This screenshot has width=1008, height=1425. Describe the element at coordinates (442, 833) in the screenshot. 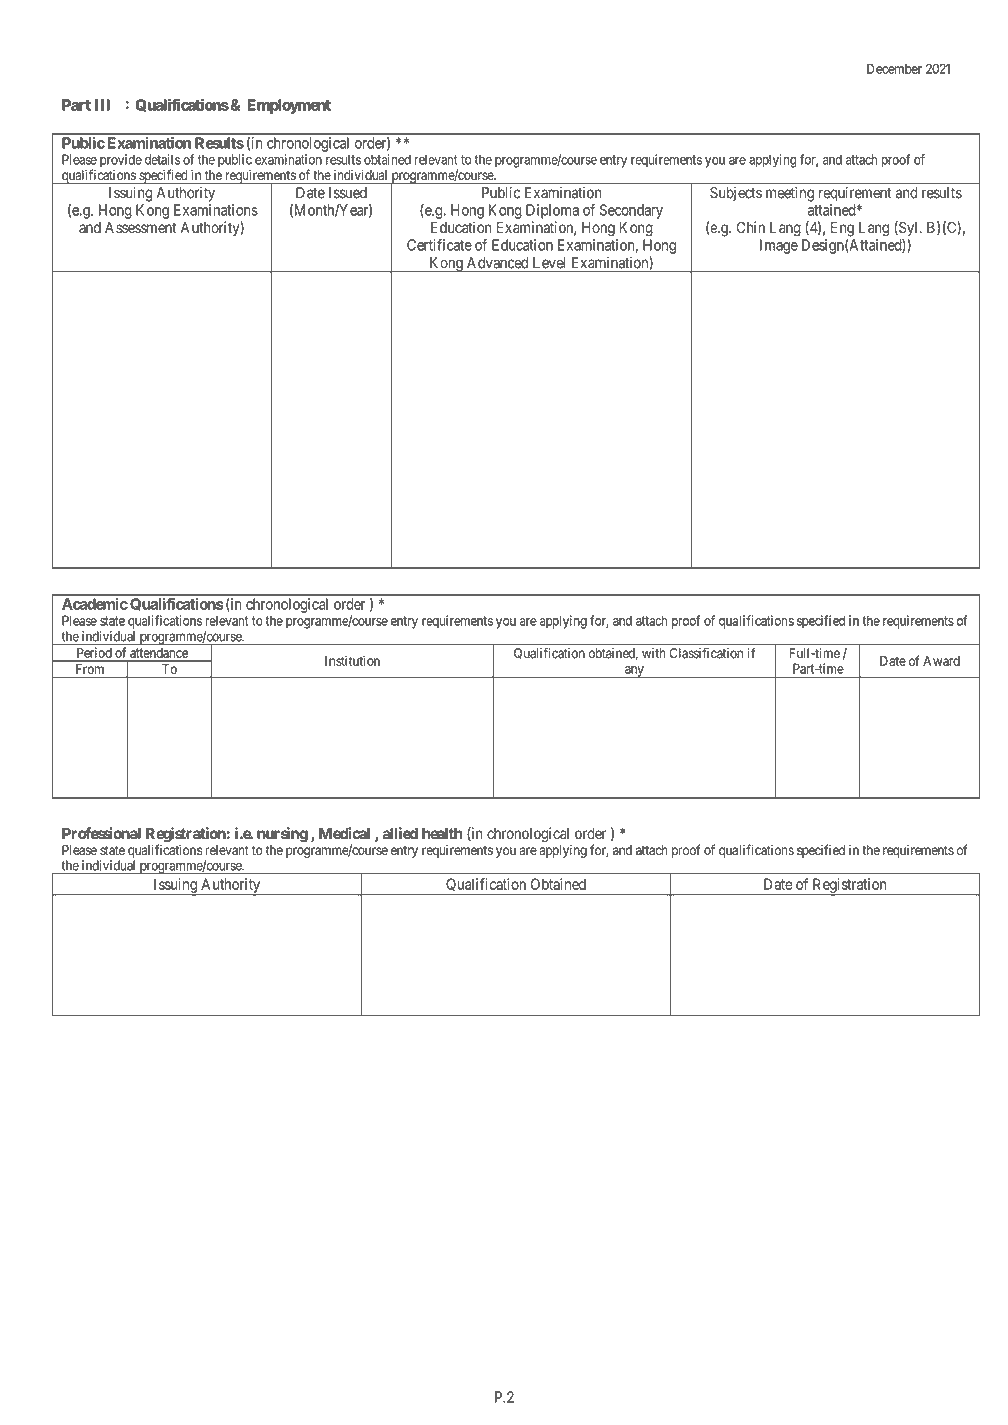

I see `health` at that location.
